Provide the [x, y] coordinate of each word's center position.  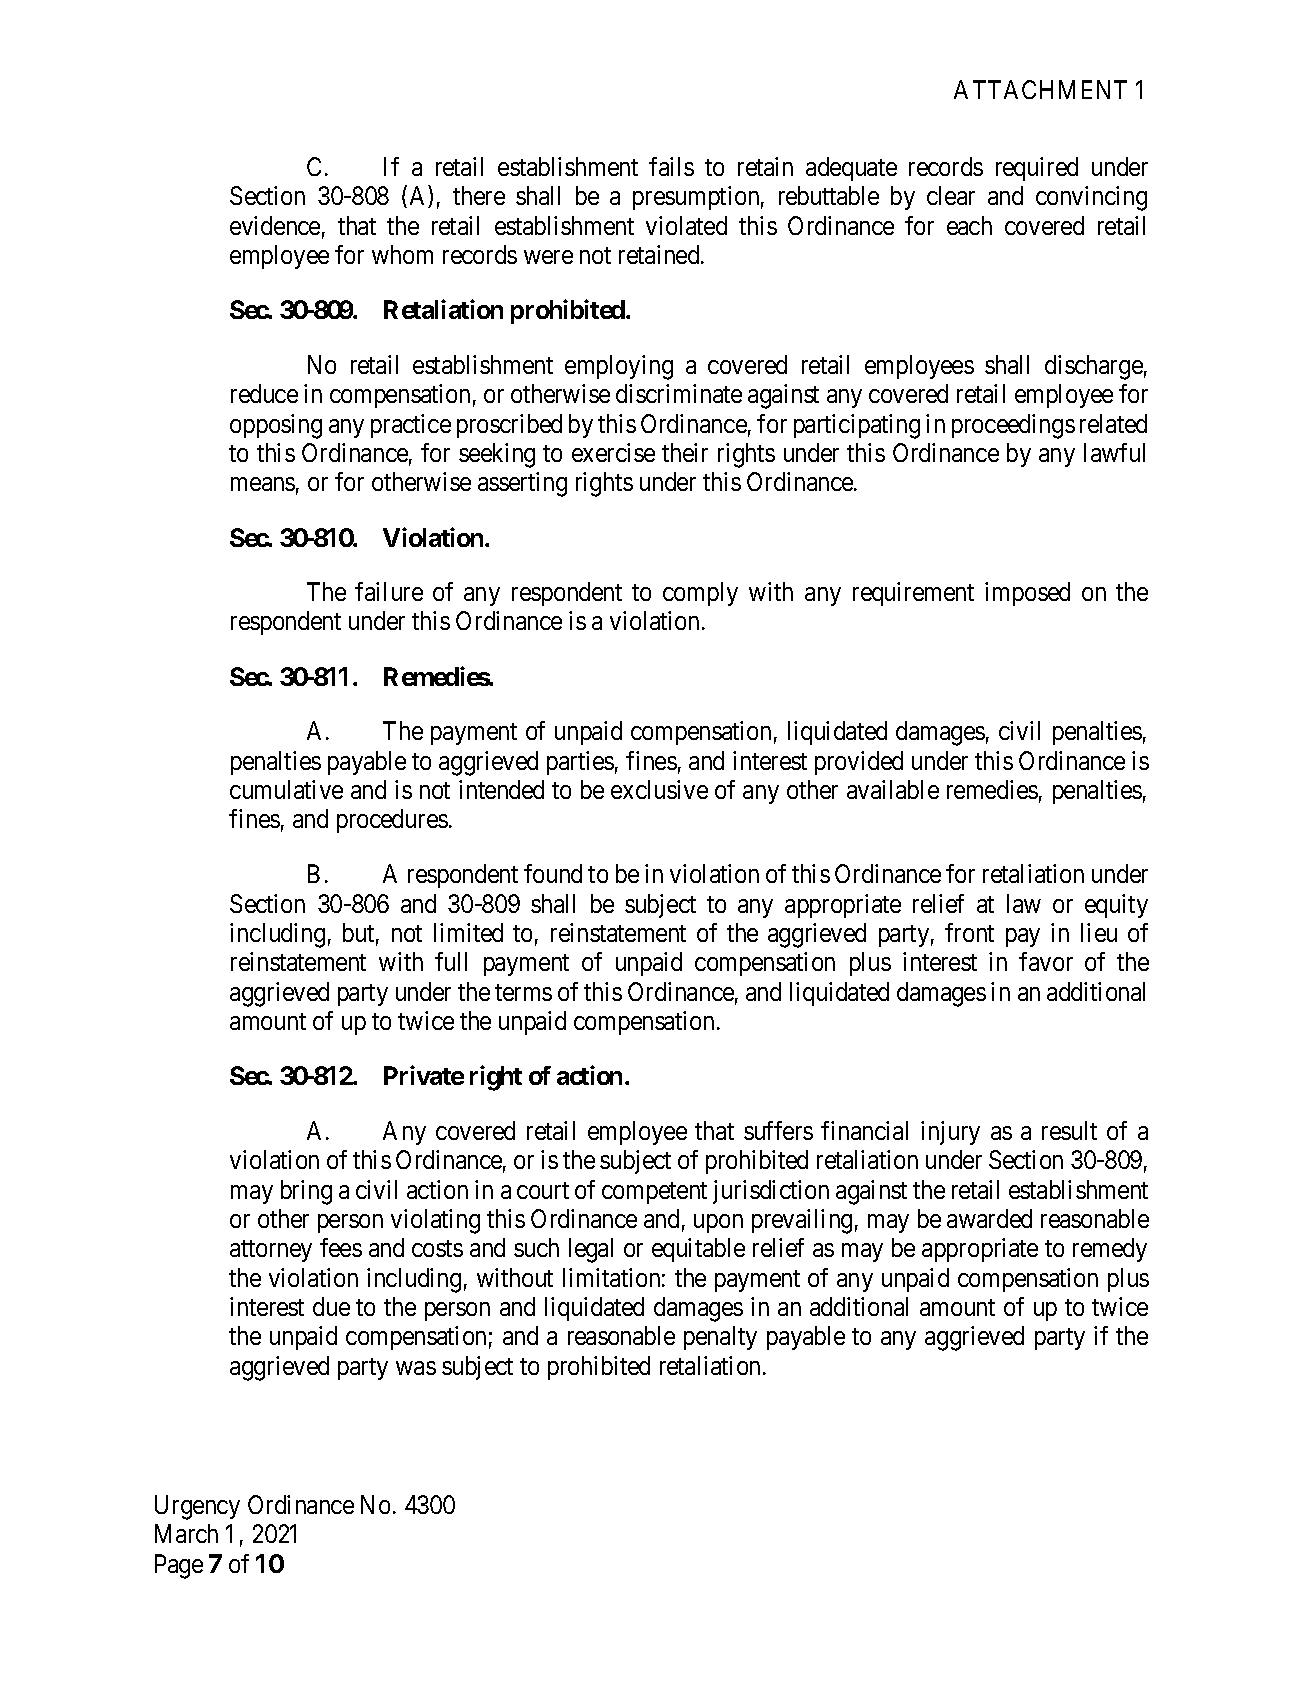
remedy [1110, 1250]
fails [671, 166]
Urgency [197, 1507]
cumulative [286, 789]
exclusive [659, 789]
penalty [720, 1338]
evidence [275, 225]
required [1037, 169]
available [893, 789]
